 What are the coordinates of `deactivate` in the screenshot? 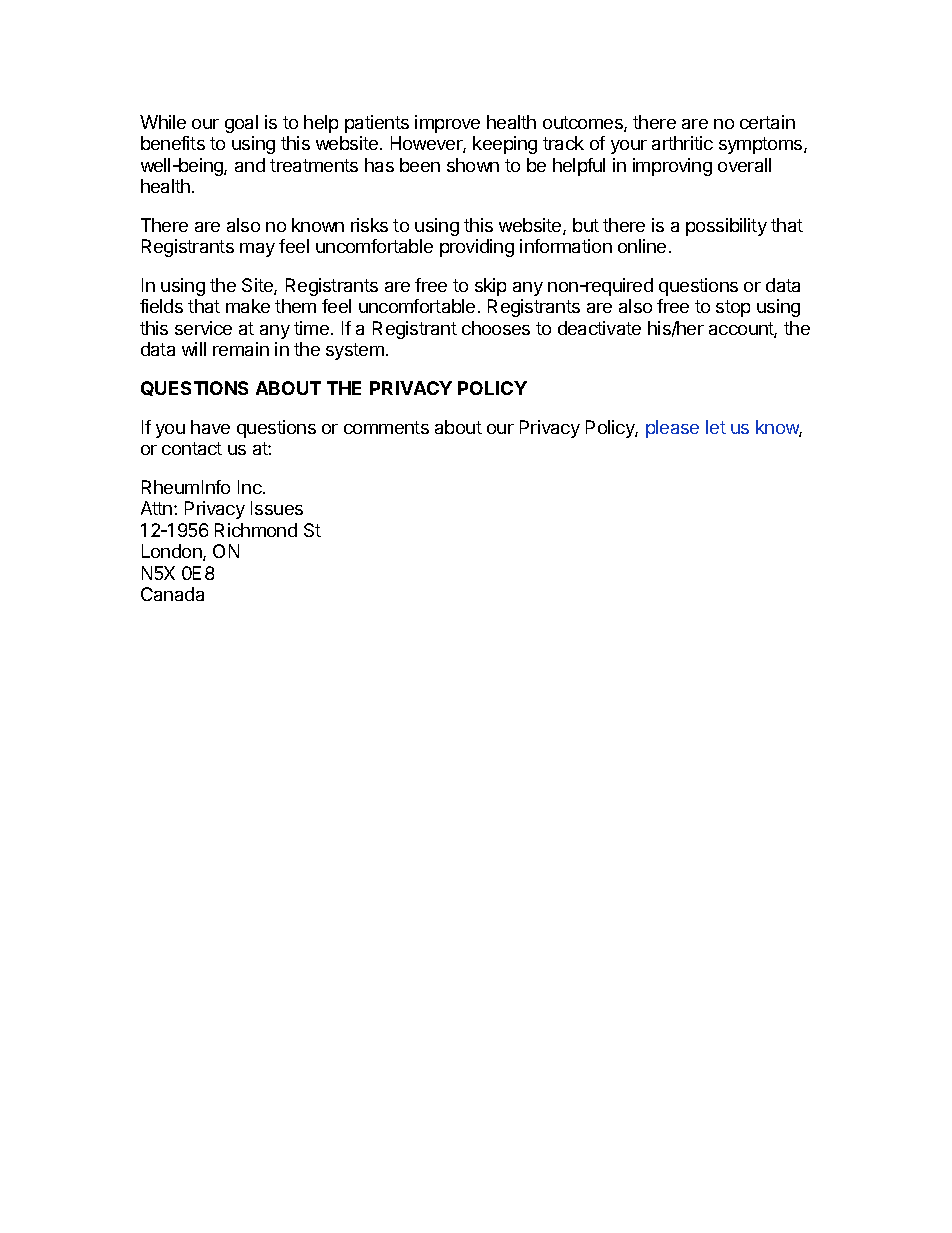 It's located at (599, 328).
